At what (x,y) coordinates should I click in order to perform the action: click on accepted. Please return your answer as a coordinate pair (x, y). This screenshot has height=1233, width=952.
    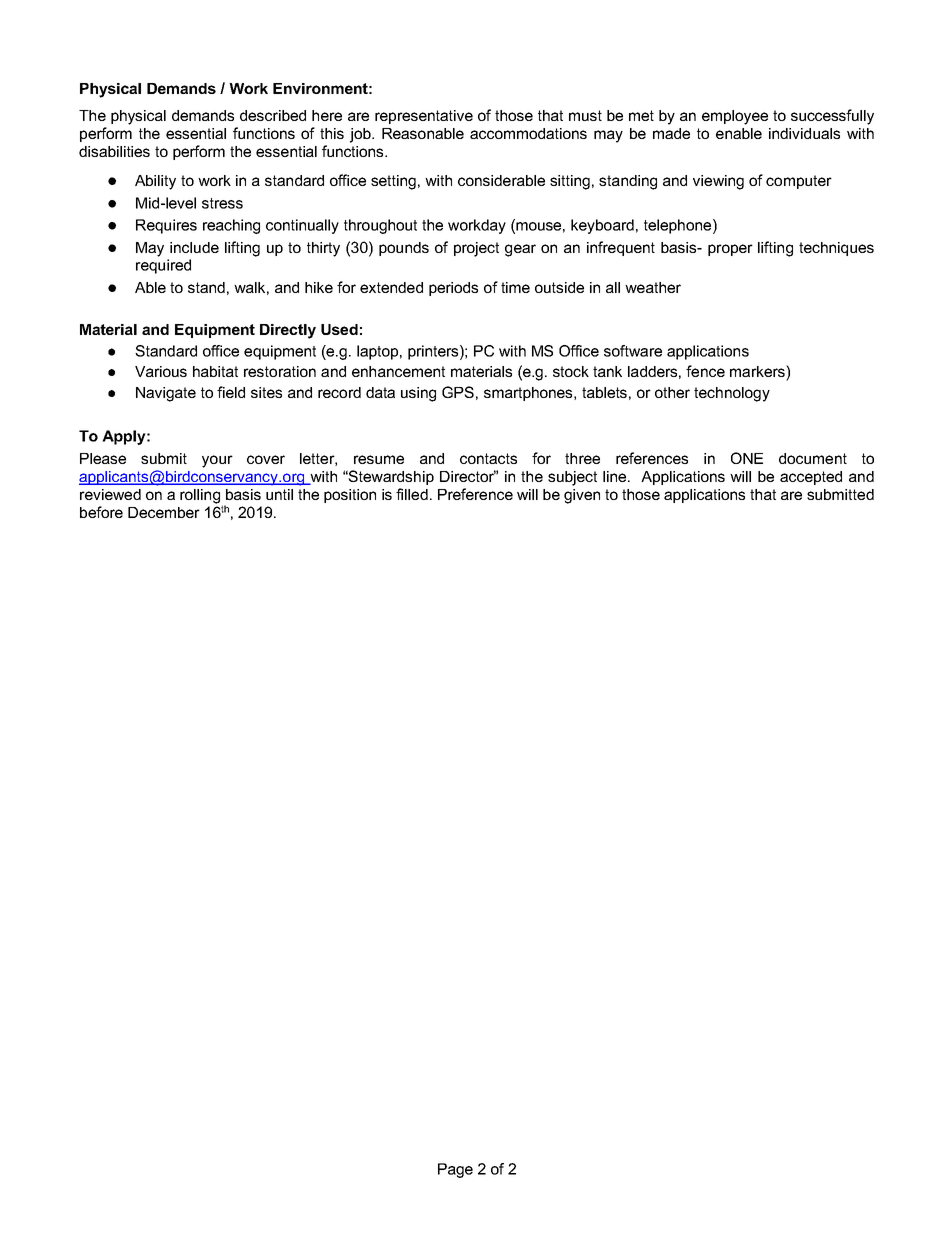
    Looking at the image, I should click on (811, 478).
